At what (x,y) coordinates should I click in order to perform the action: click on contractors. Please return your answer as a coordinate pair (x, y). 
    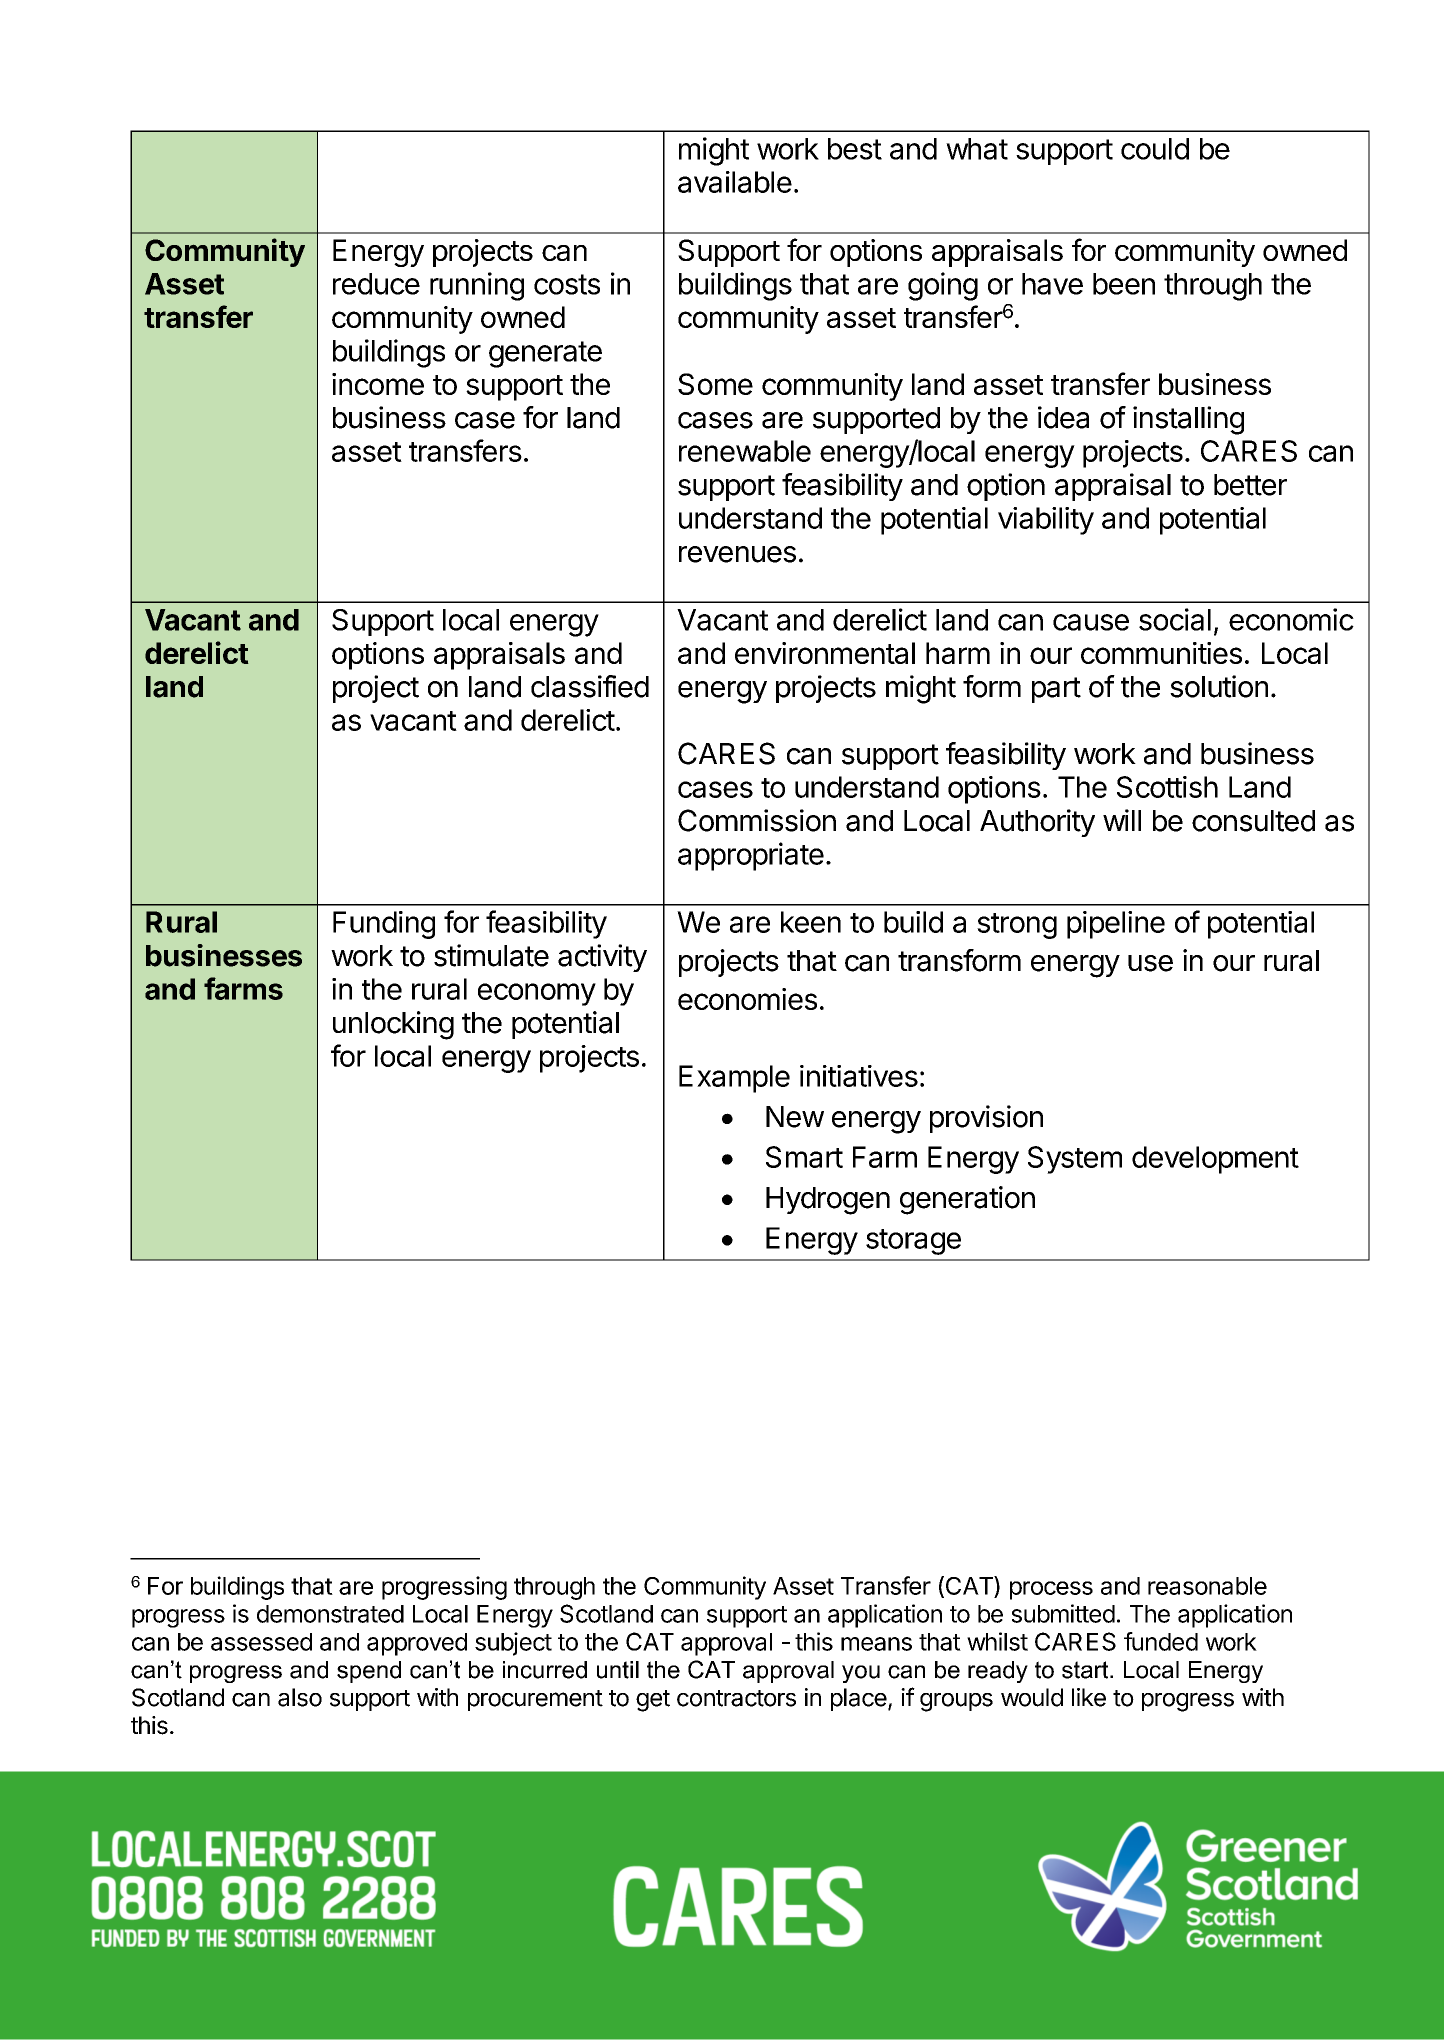
    Looking at the image, I should click on (736, 1698).
